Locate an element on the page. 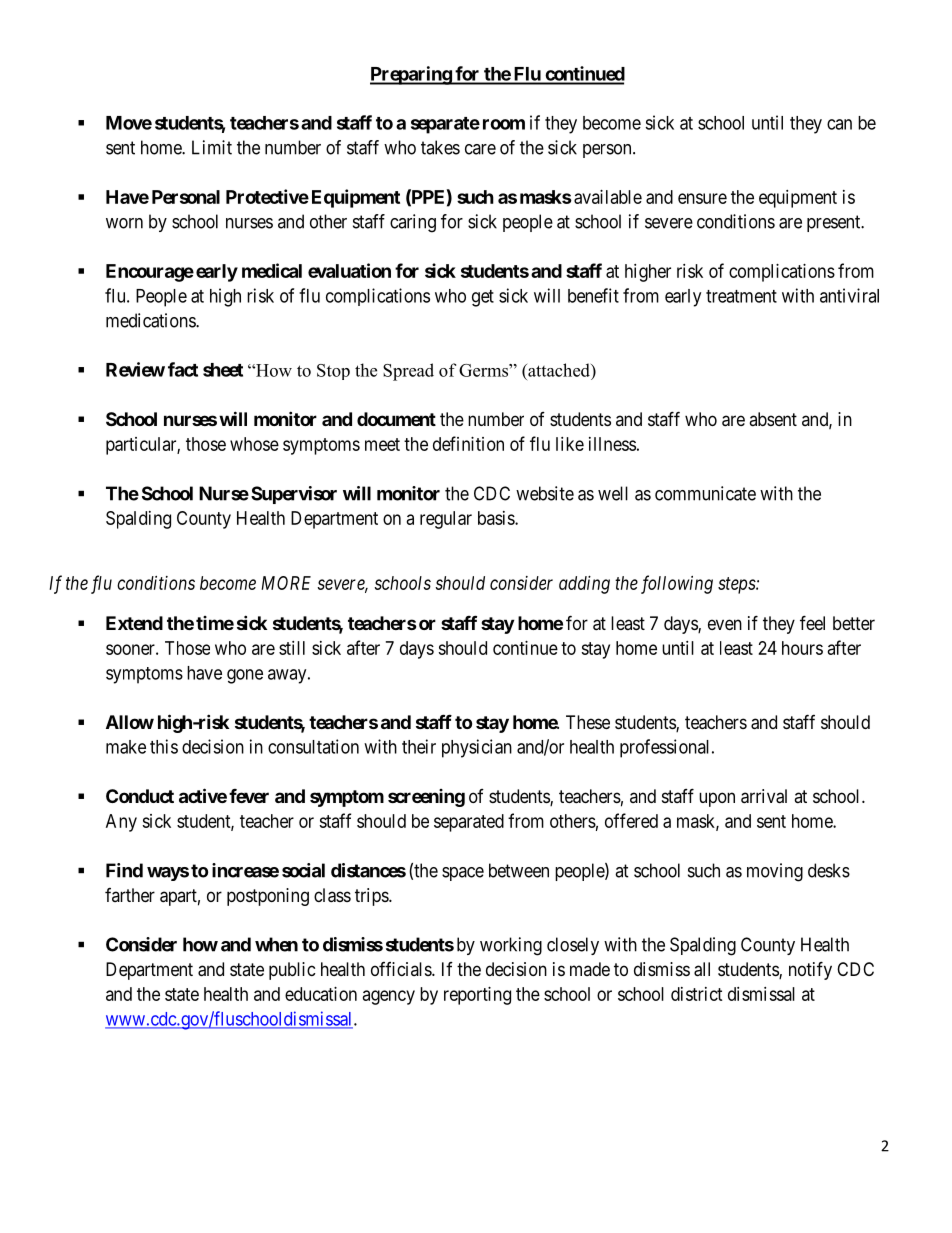  when is located at coordinates (276, 944).
